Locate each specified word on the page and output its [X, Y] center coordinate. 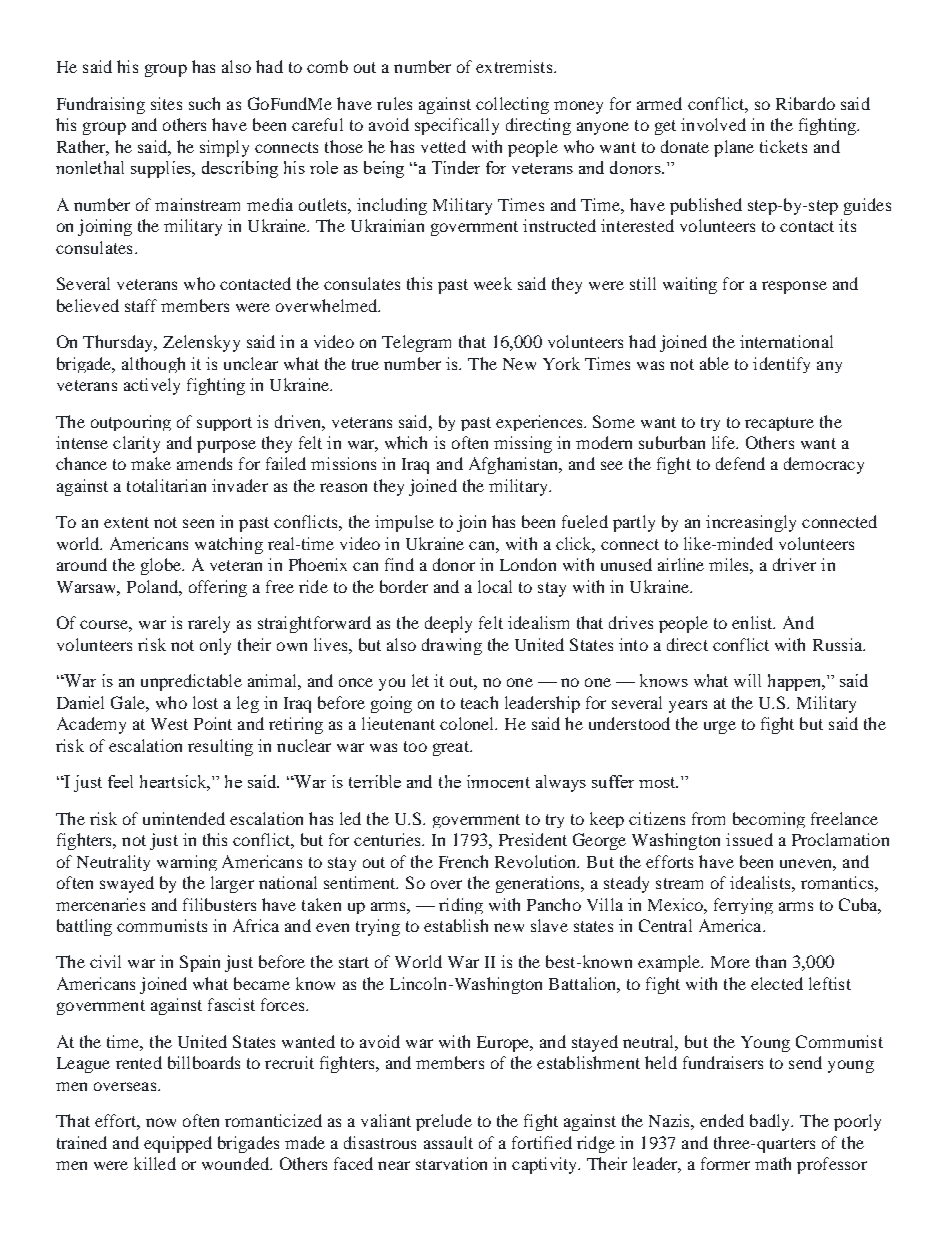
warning [187, 863]
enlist [753, 622]
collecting [512, 105]
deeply [448, 624]
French [463, 861]
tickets [783, 146]
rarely [209, 624]
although [153, 365]
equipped [178, 1144]
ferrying [743, 906]
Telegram [416, 343]
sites [166, 103]
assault [448, 1142]
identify [781, 365]
